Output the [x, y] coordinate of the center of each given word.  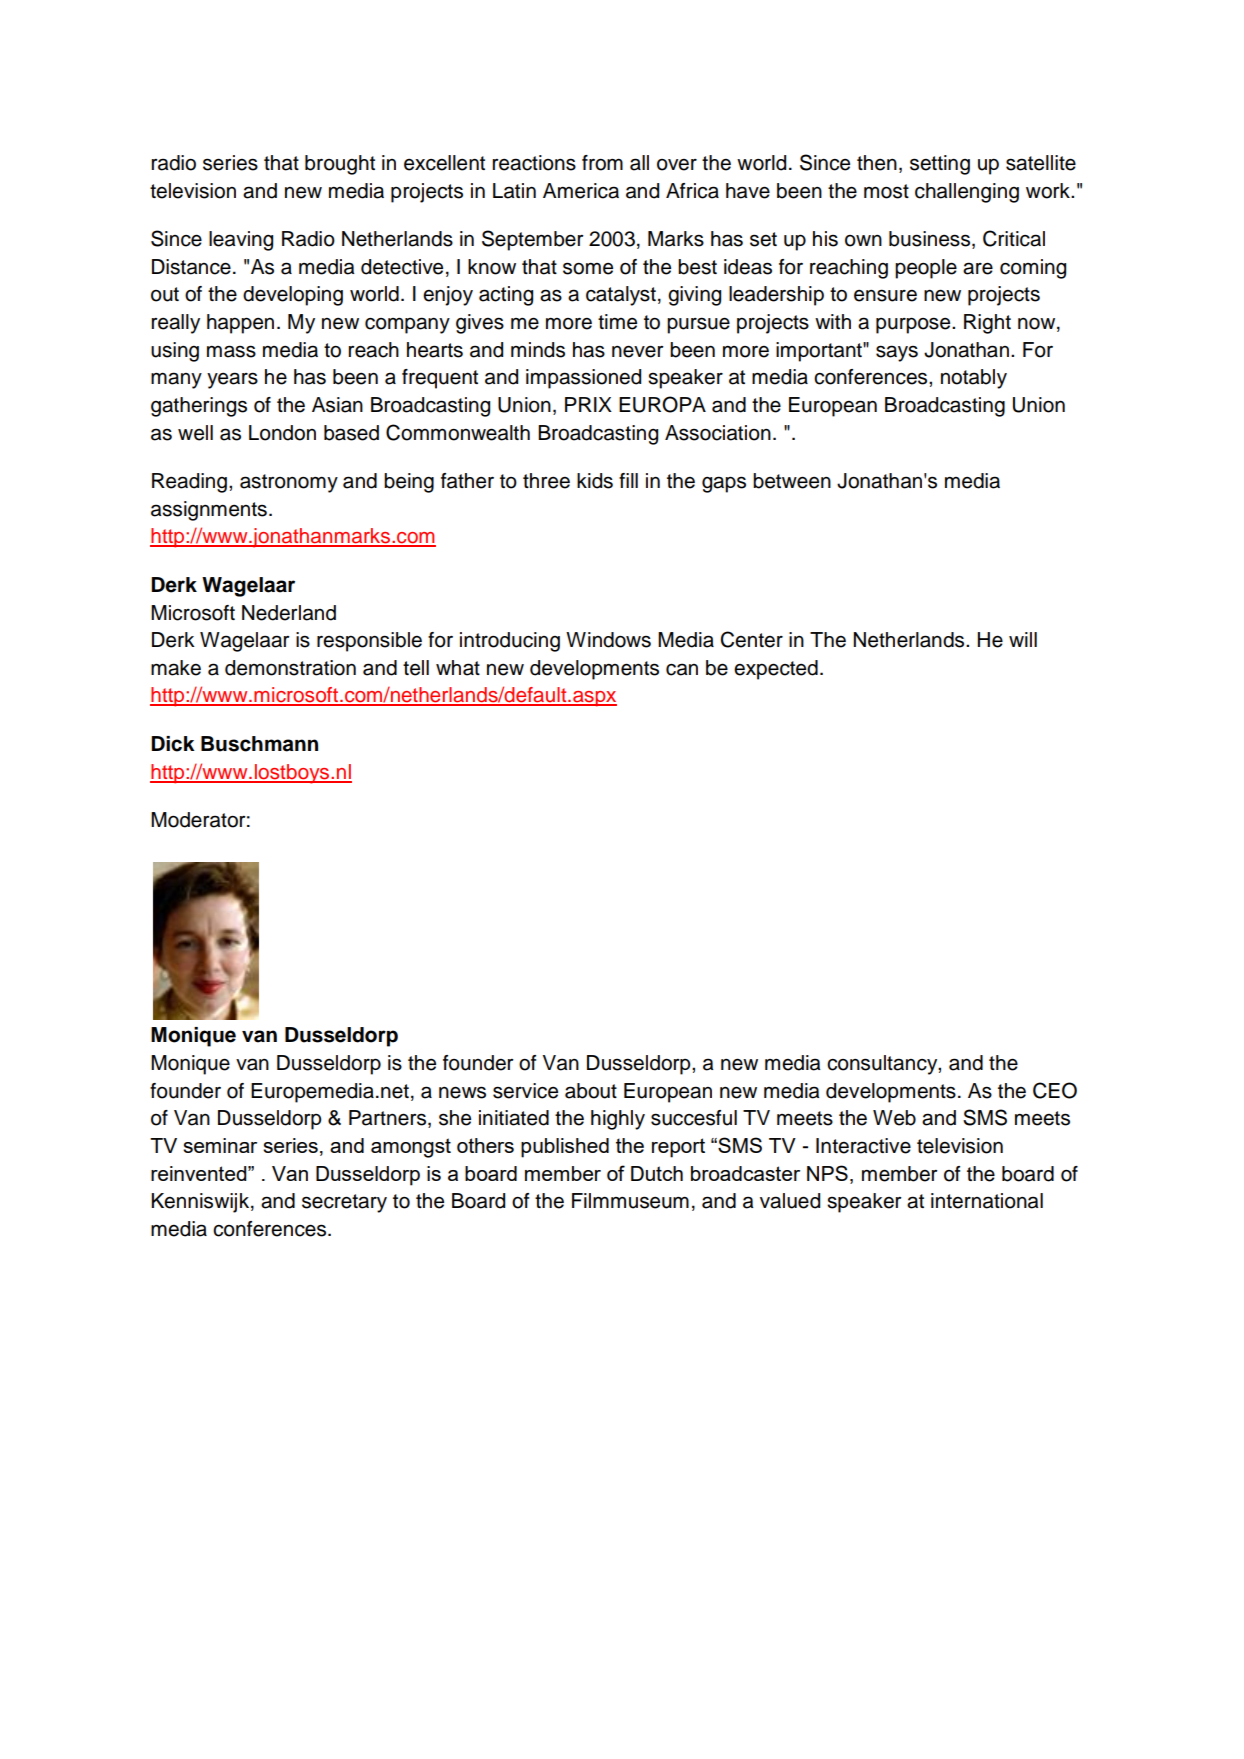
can [682, 669]
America [581, 191]
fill [628, 480]
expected [776, 670]
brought [340, 165]
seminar [220, 1145]
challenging [967, 193]
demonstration [290, 668]
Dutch [657, 1173]
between [792, 481]
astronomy [289, 483]
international [987, 1201]
